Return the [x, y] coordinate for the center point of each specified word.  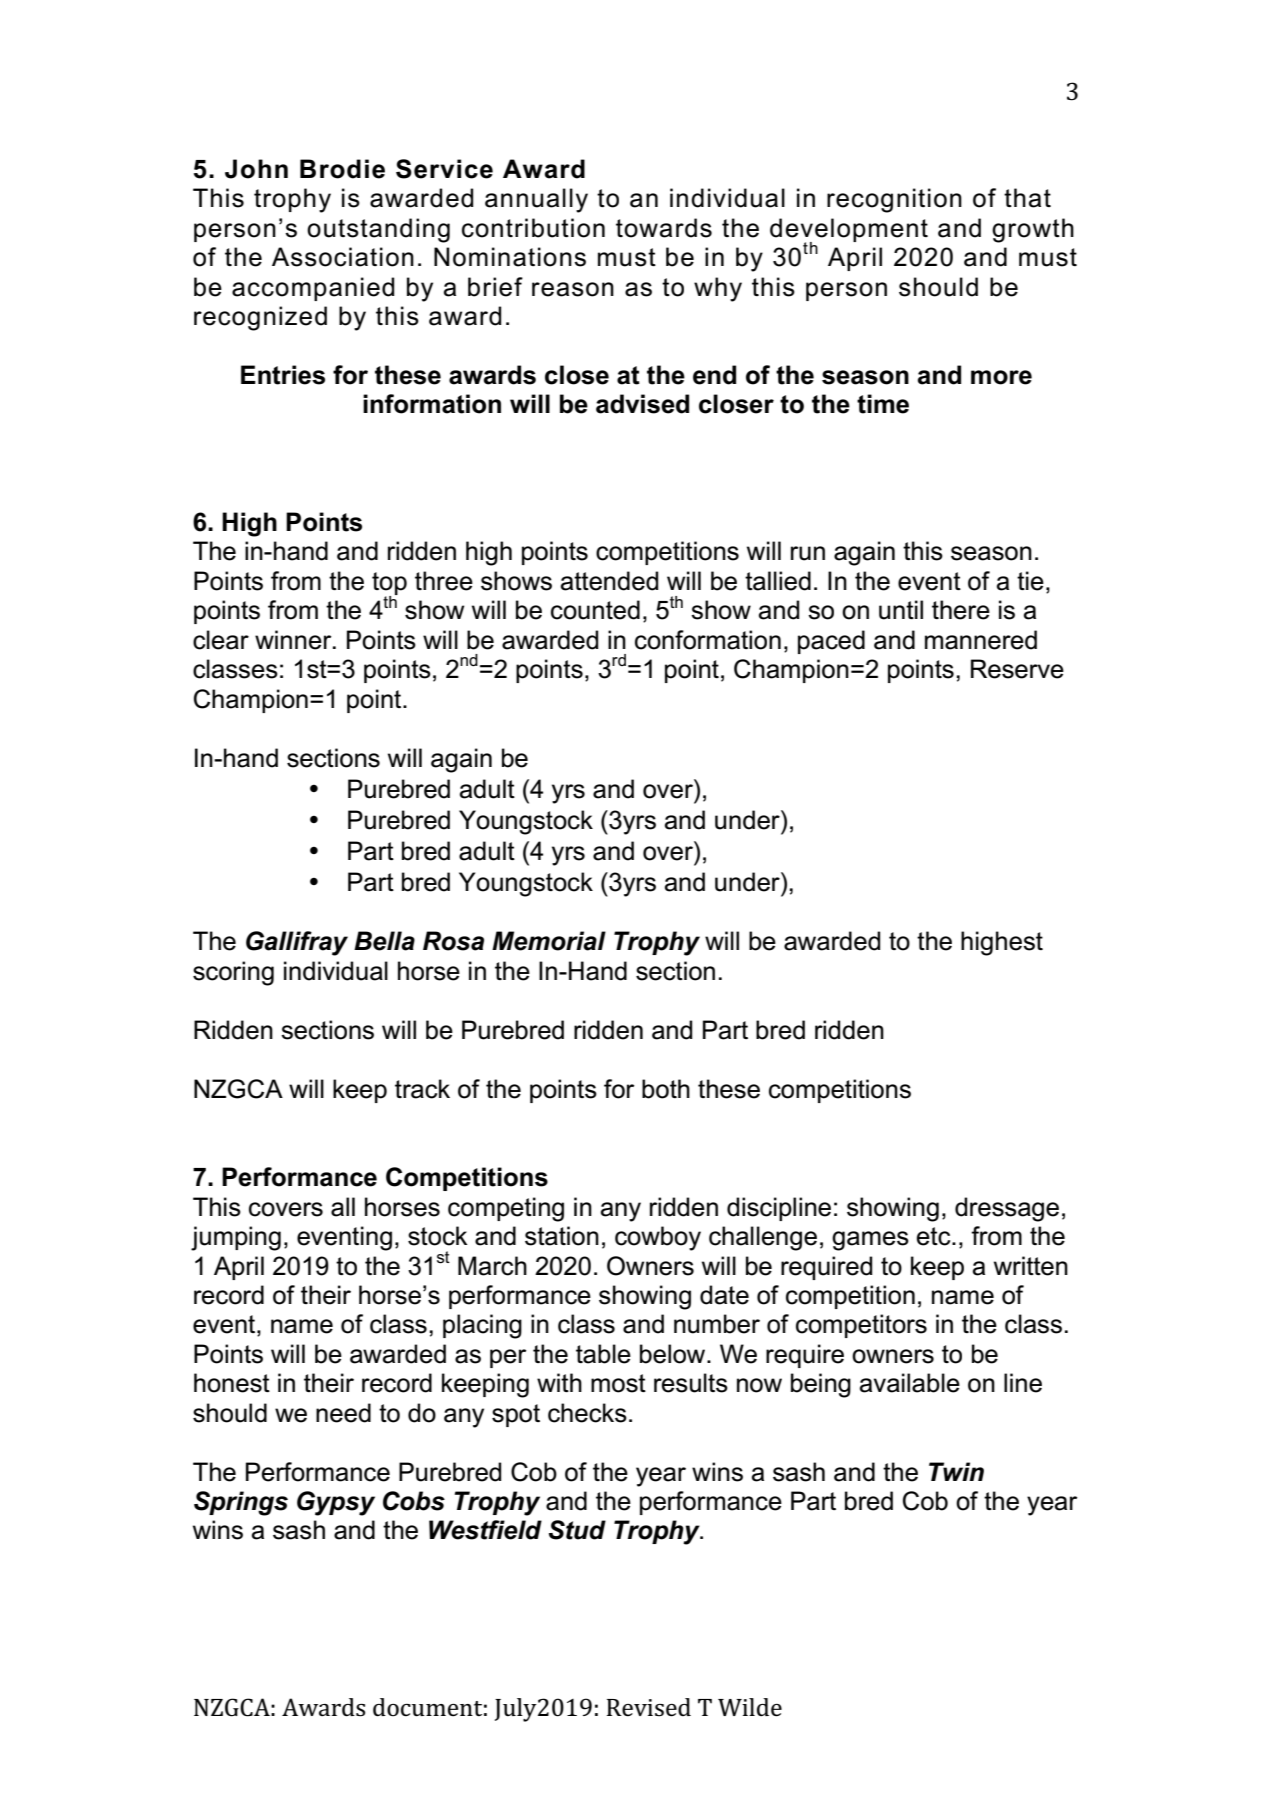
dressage [1007, 1209]
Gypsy [336, 1503]
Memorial [549, 941]
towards [664, 228]
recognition [894, 200]
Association [343, 257]
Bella [384, 941]
